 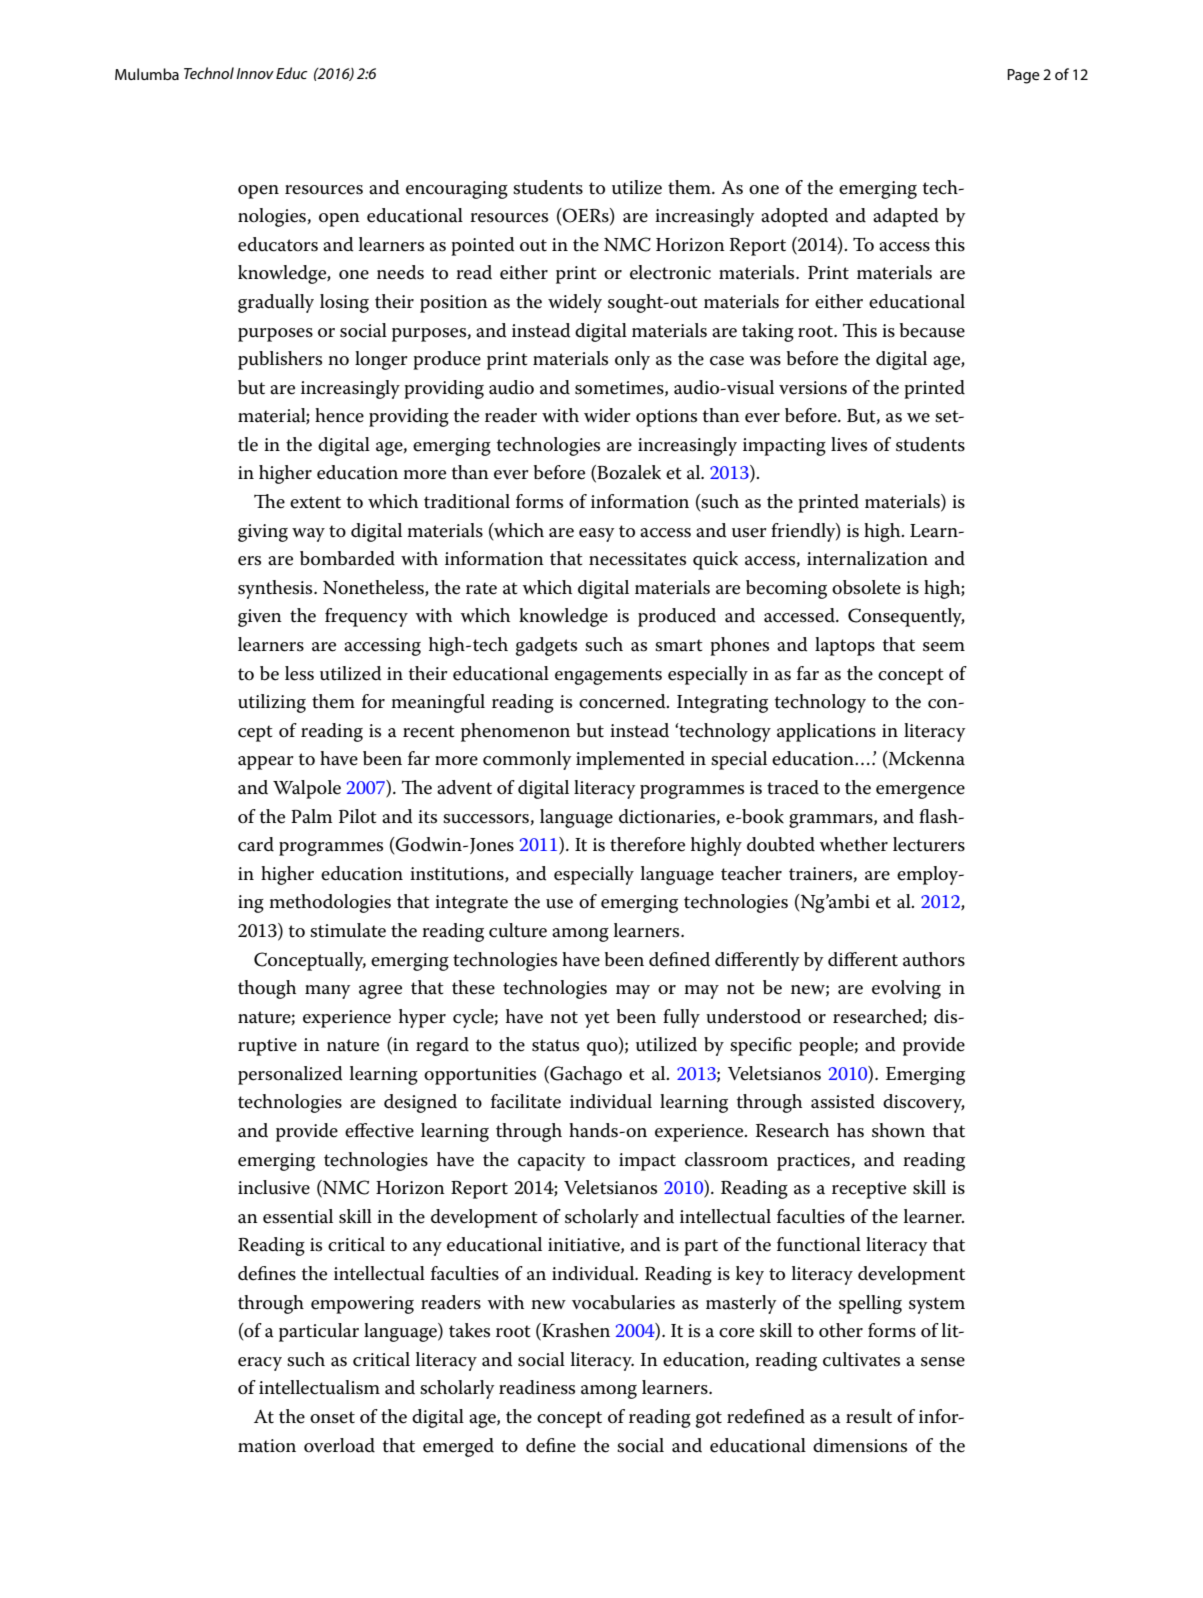 What do you see at coordinates (1023, 76) in the image?
I see `Page` at bounding box center [1023, 76].
